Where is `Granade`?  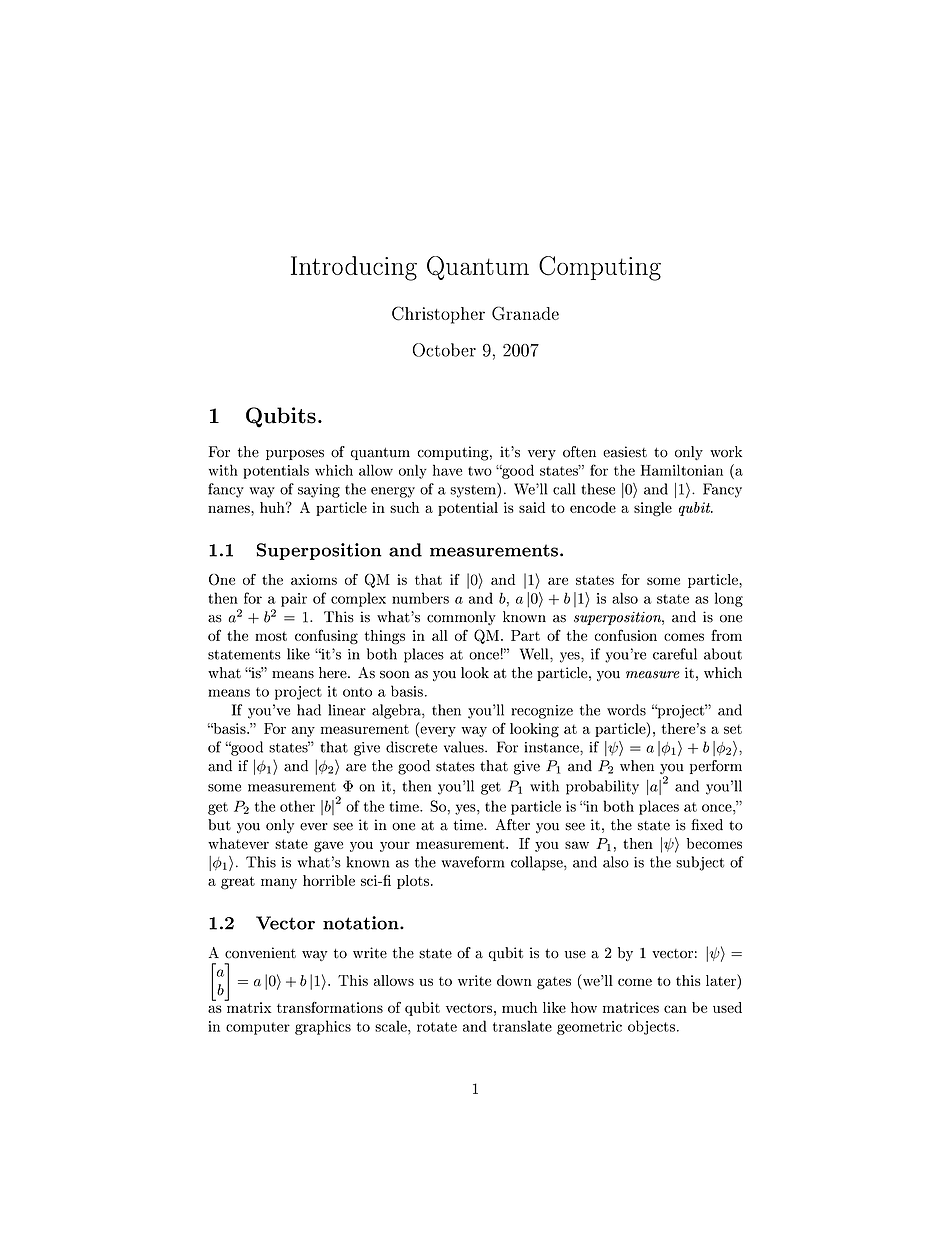 Granade is located at coordinates (525, 313).
